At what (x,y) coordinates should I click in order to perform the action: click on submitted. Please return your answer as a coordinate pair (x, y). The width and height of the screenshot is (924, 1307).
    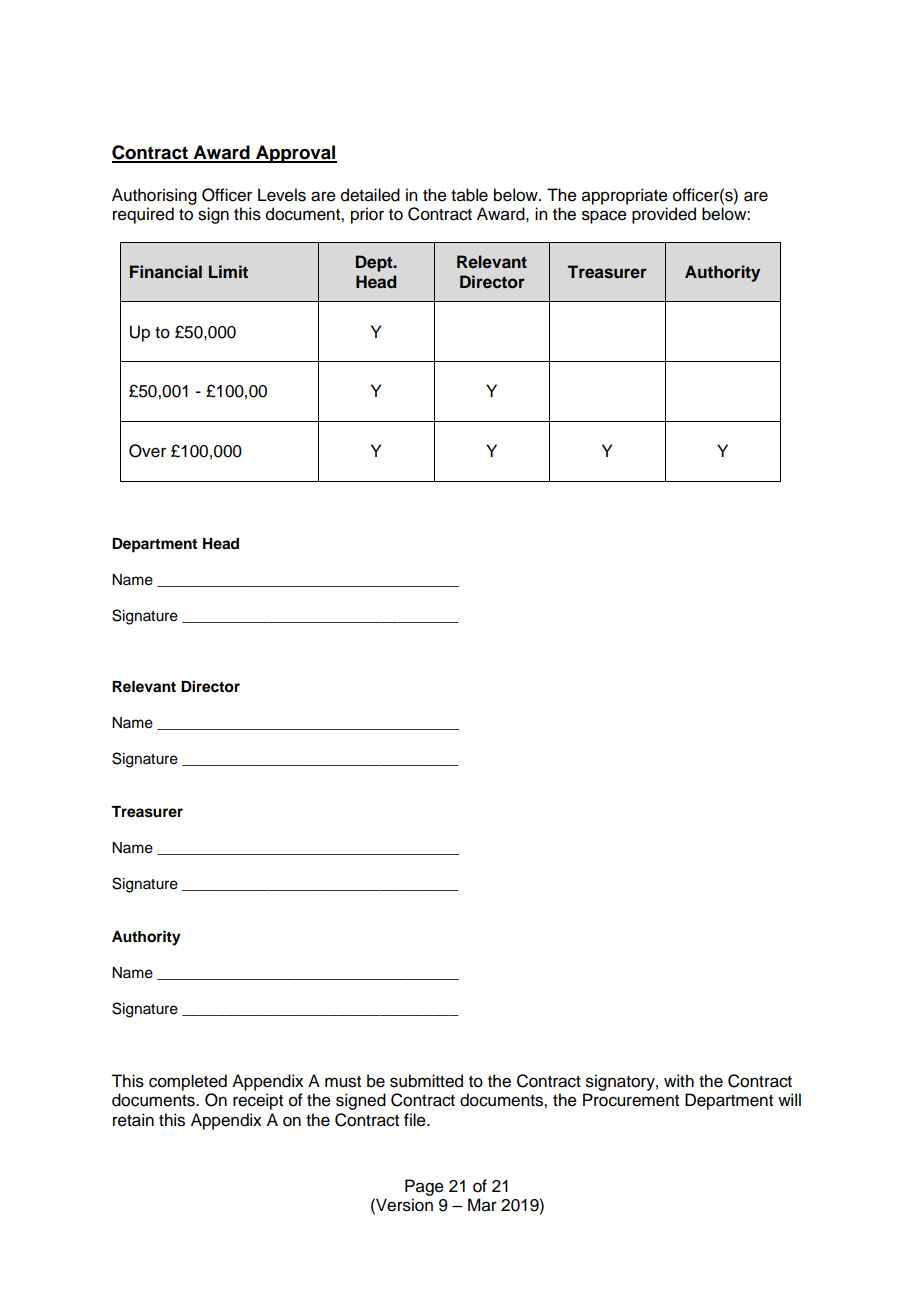
    Looking at the image, I should click on (426, 1081).
